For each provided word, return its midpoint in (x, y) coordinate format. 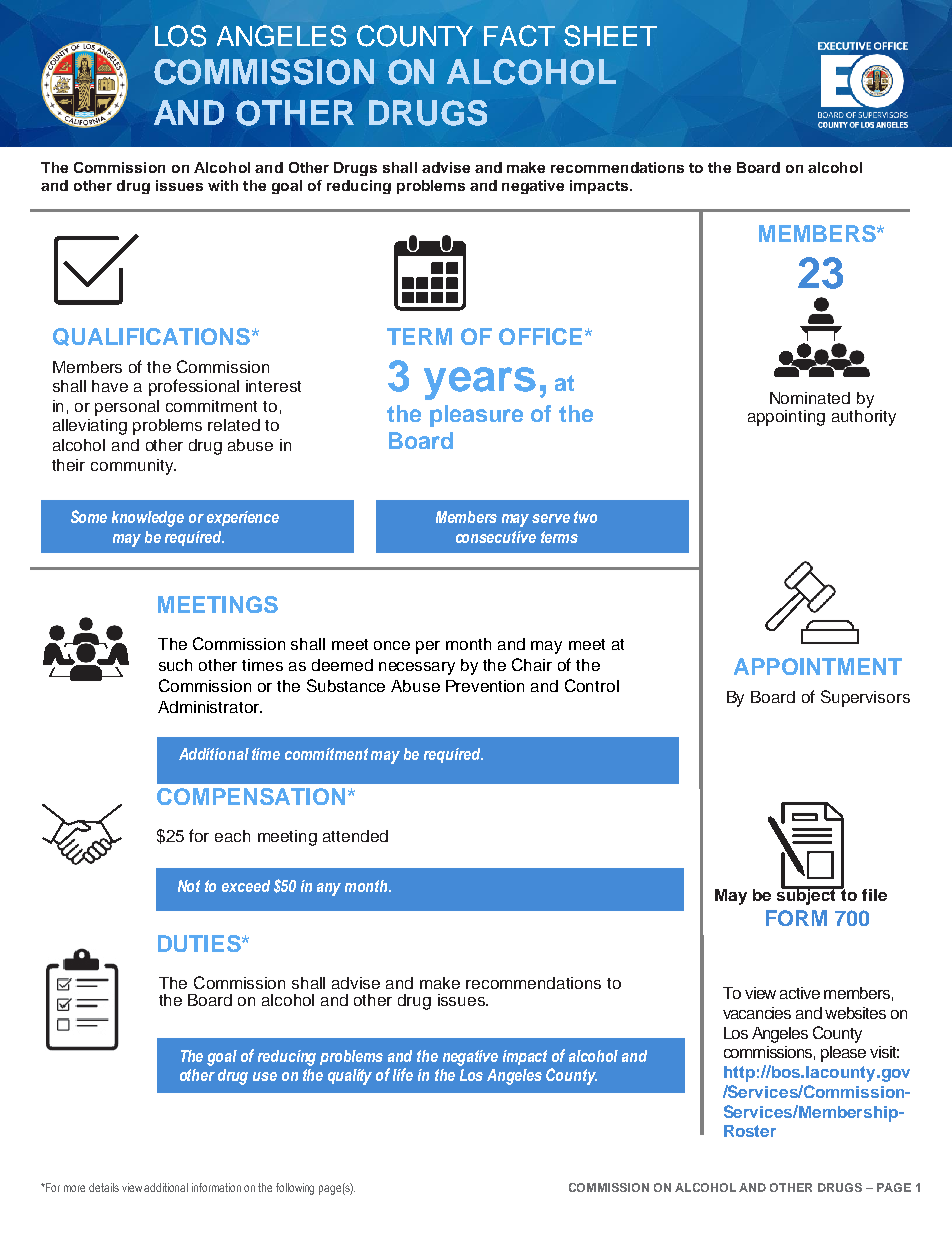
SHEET (610, 36)
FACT (519, 36)
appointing (786, 418)
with (223, 185)
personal (127, 408)
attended (355, 836)
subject (808, 895)
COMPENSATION (251, 796)
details (104, 1187)
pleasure (476, 416)
